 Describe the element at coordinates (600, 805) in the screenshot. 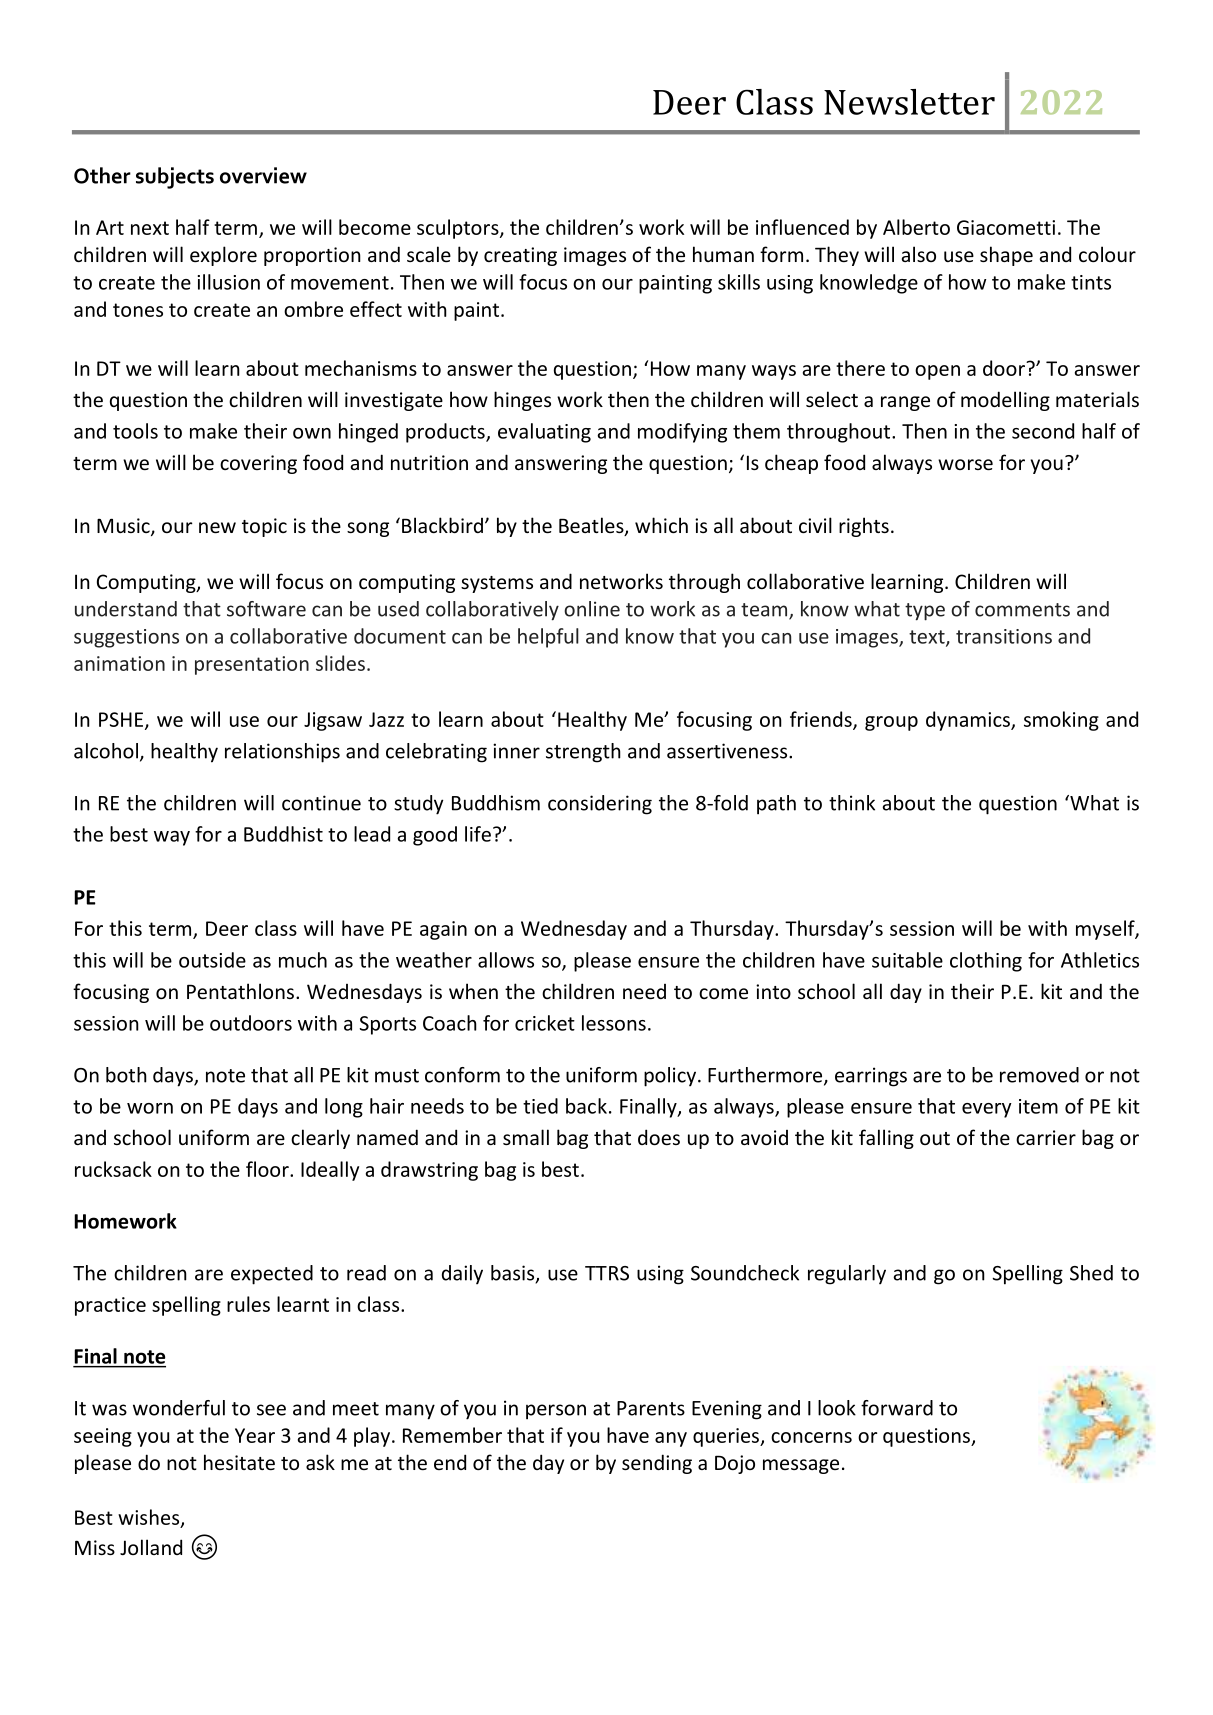

I see `considering` at that location.
